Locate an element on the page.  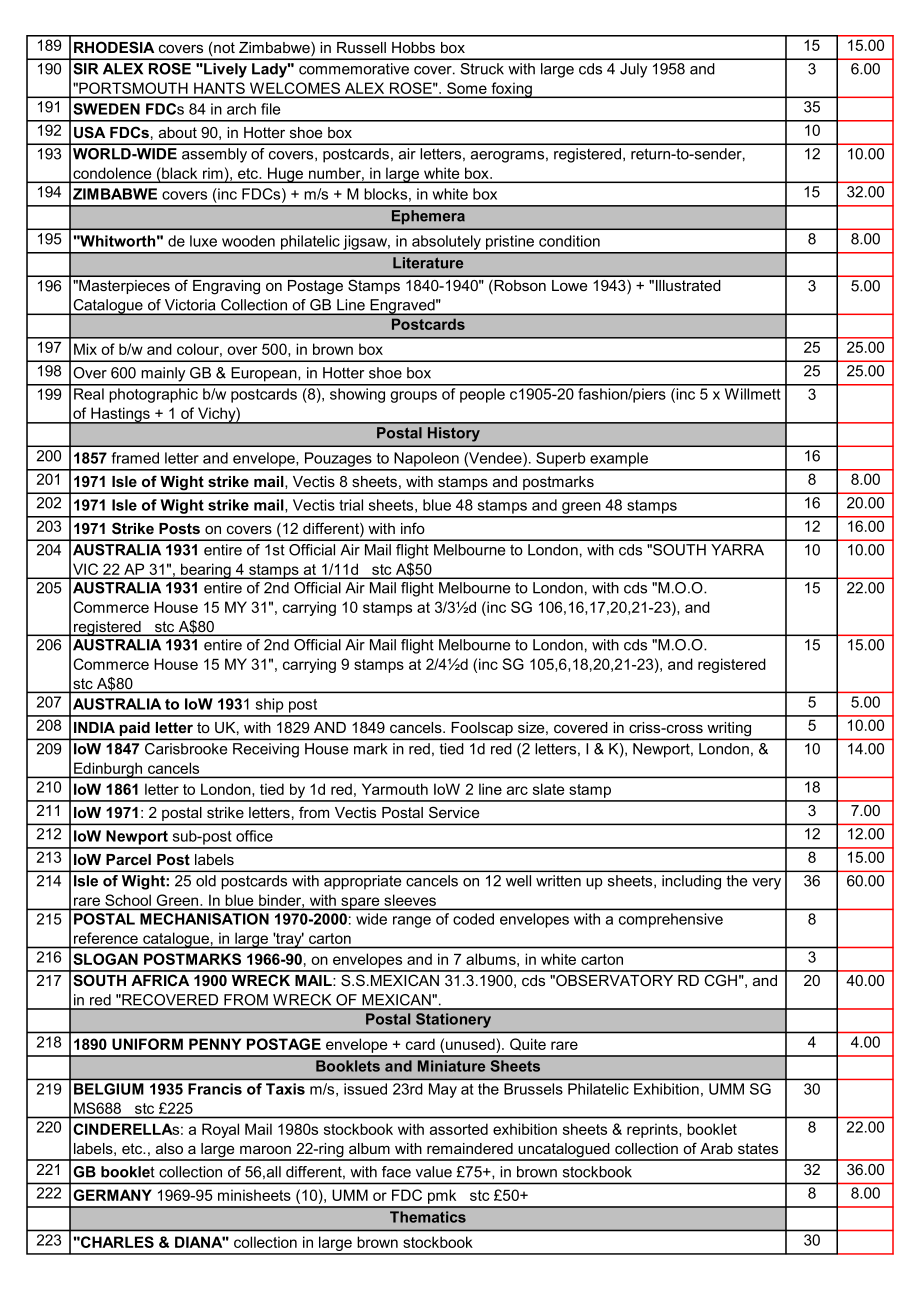
Edinburgh is located at coordinates (108, 770).
